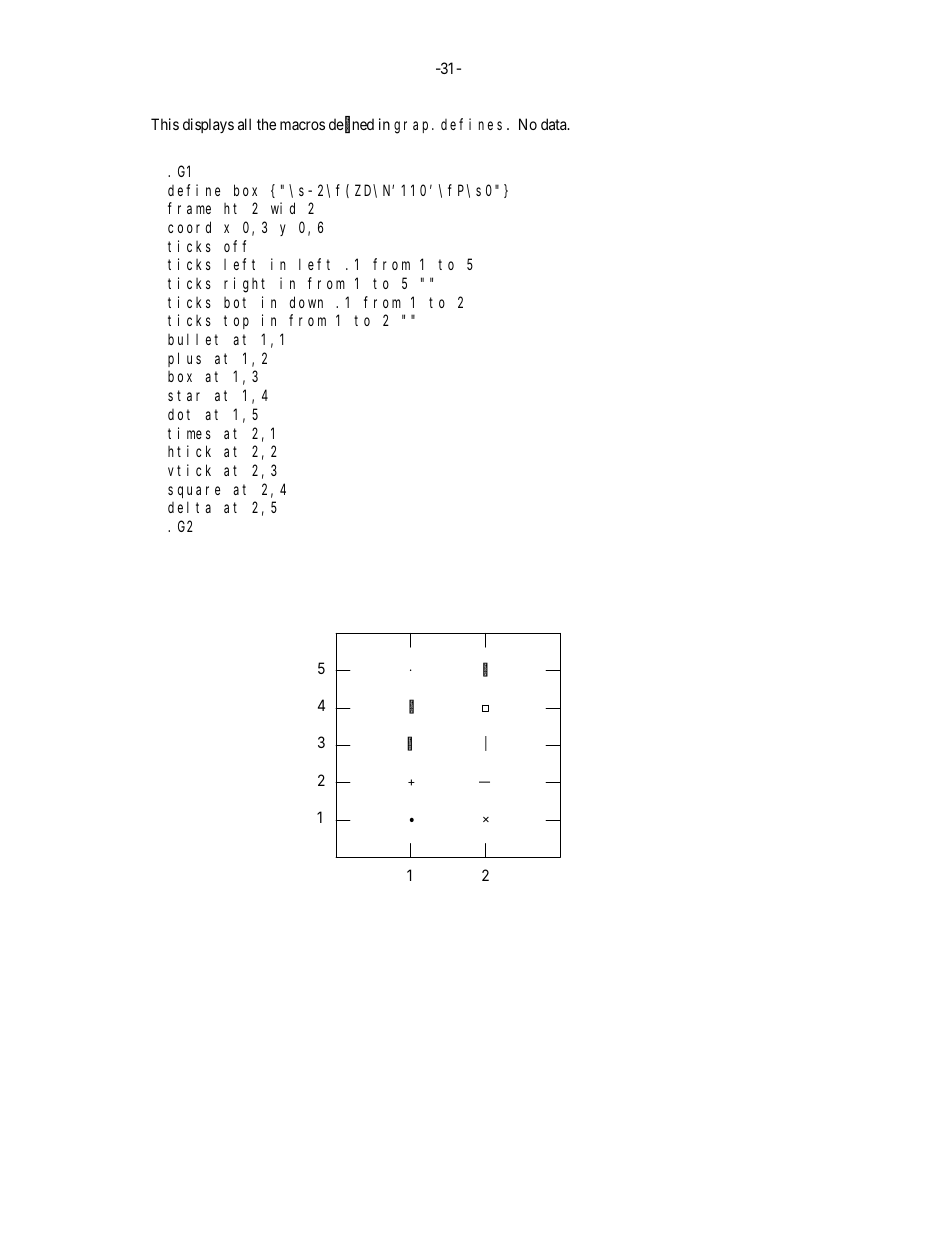  Describe the element at coordinates (184, 359) in the screenshot. I see `plus` at that location.
